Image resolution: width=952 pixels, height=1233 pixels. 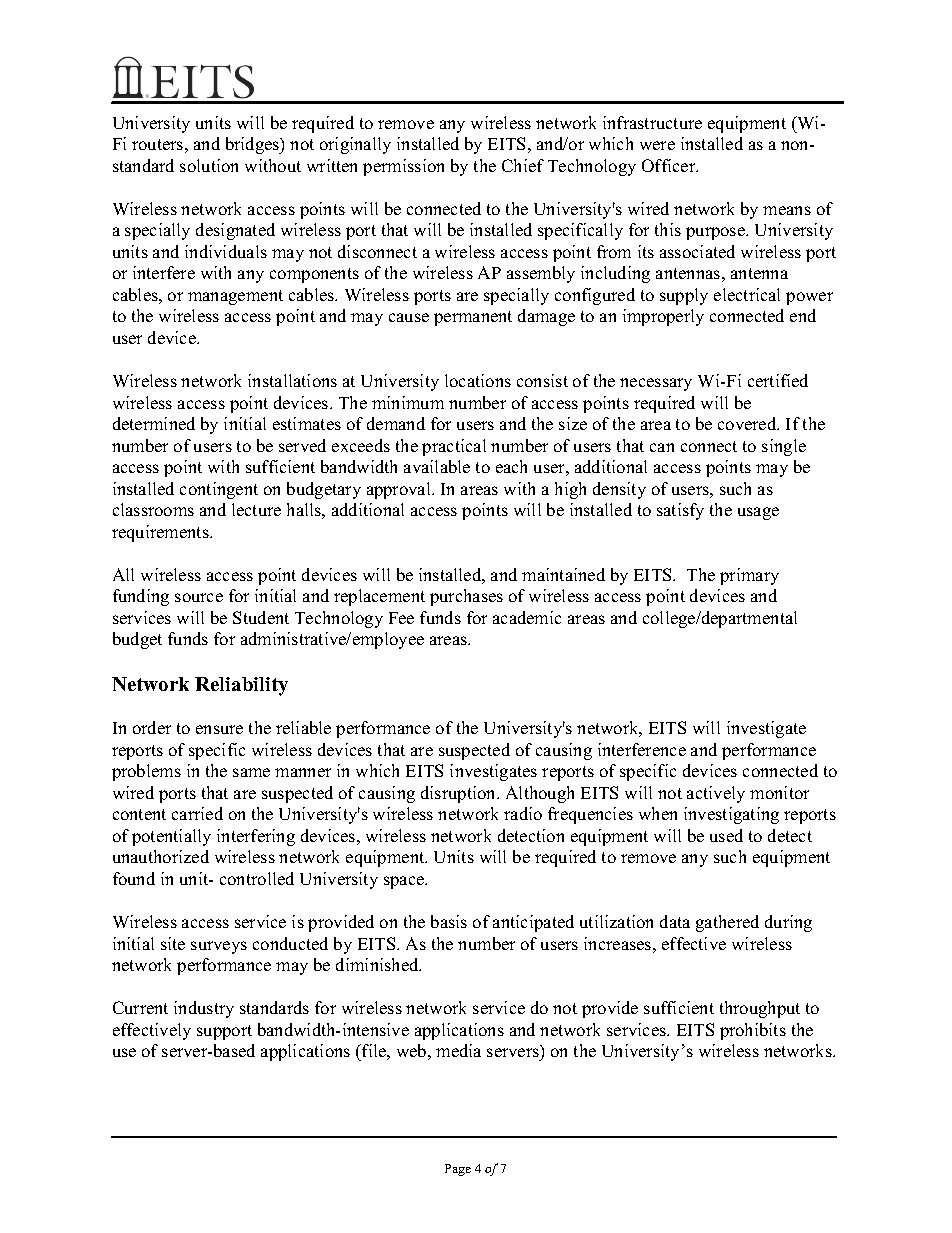 I want to click on contingent, so click(x=219, y=490).
